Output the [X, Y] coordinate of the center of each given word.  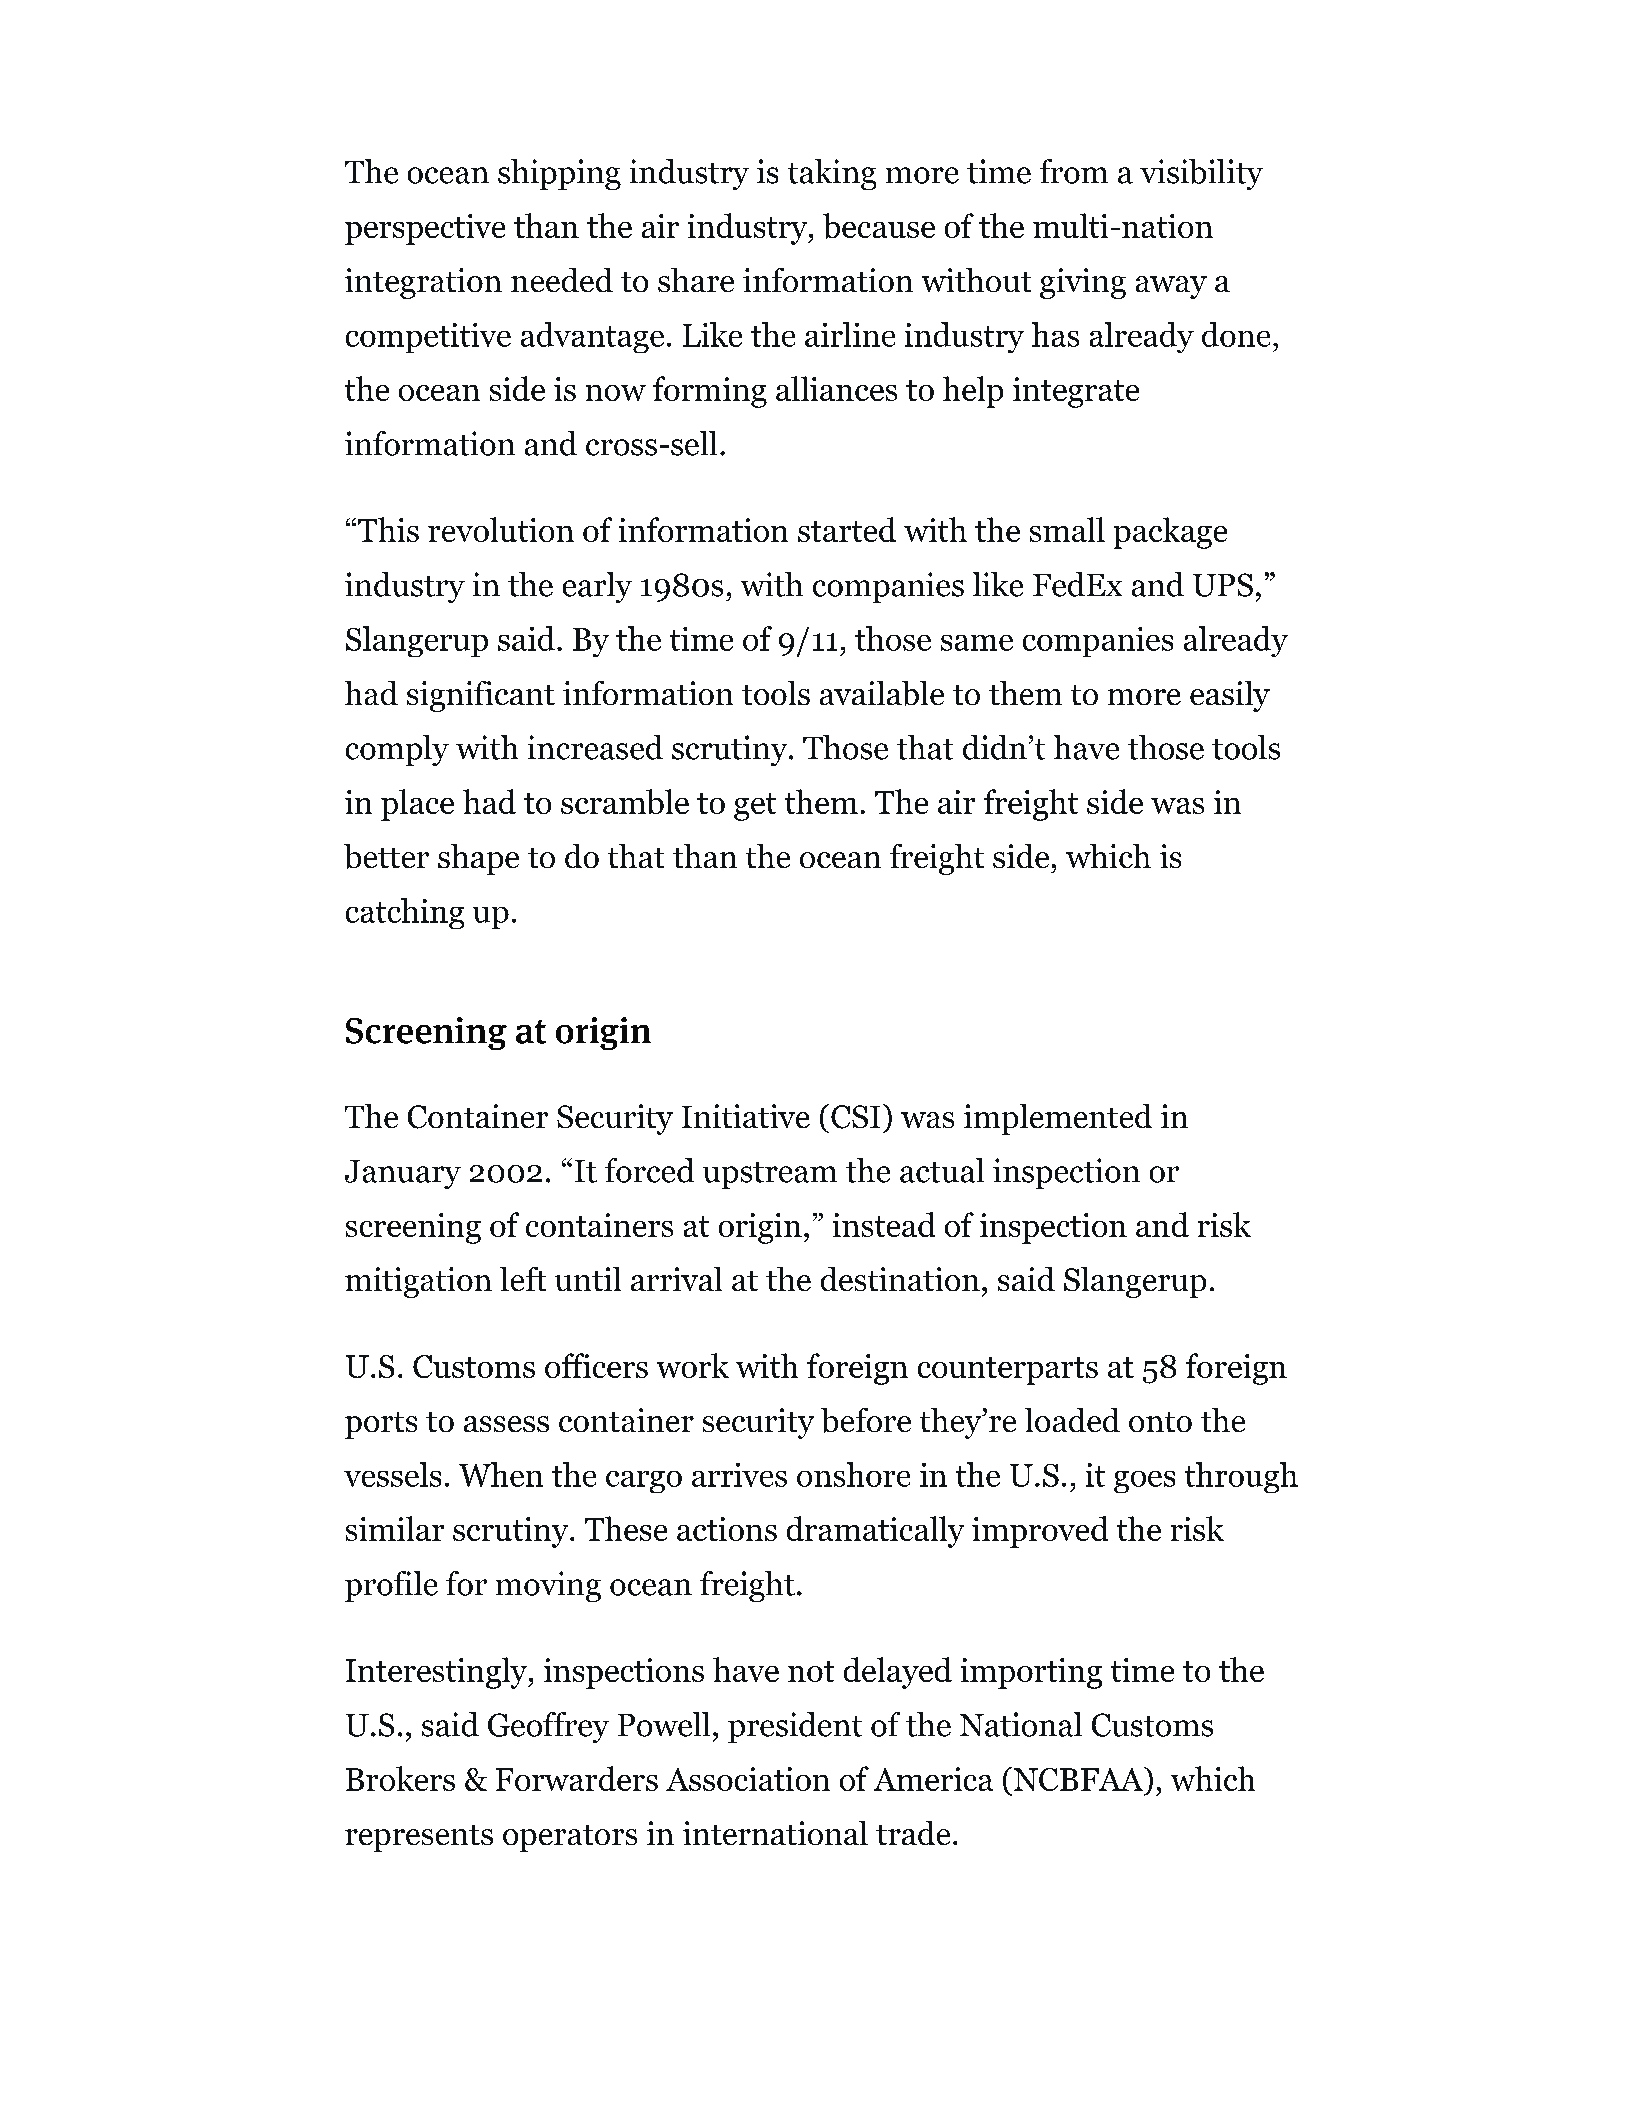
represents [419, 1838]
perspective [425, 229]
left [523, 1279]
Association [748, 1779]
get [755, 807]
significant [481, 696]
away [1171, 287]
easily [1230, 696]
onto [1160, 1422]
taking [832, 174]
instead [884, 1224]
